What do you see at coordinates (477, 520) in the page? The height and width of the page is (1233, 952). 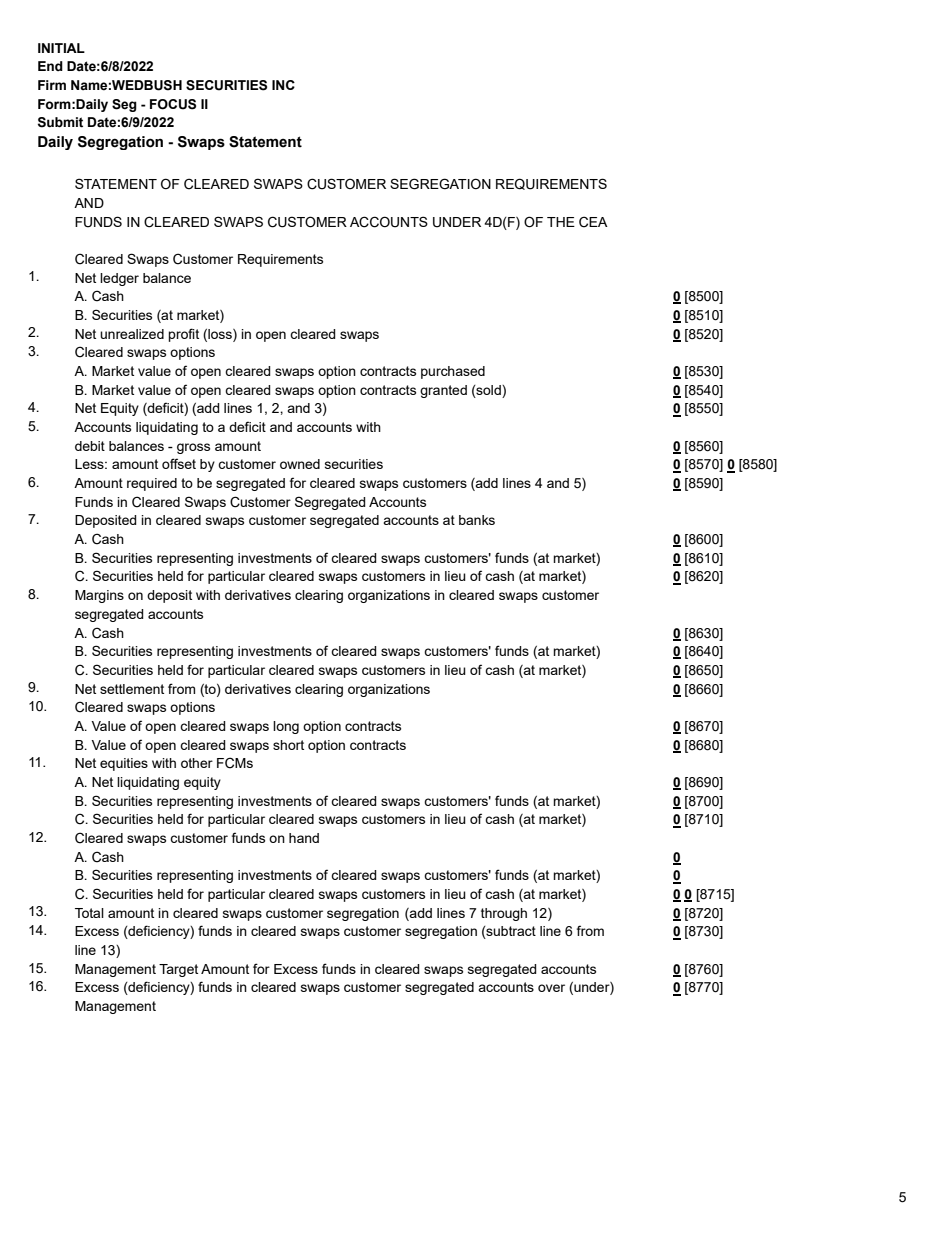 I see `banks` at bounding box center [477, 520].
